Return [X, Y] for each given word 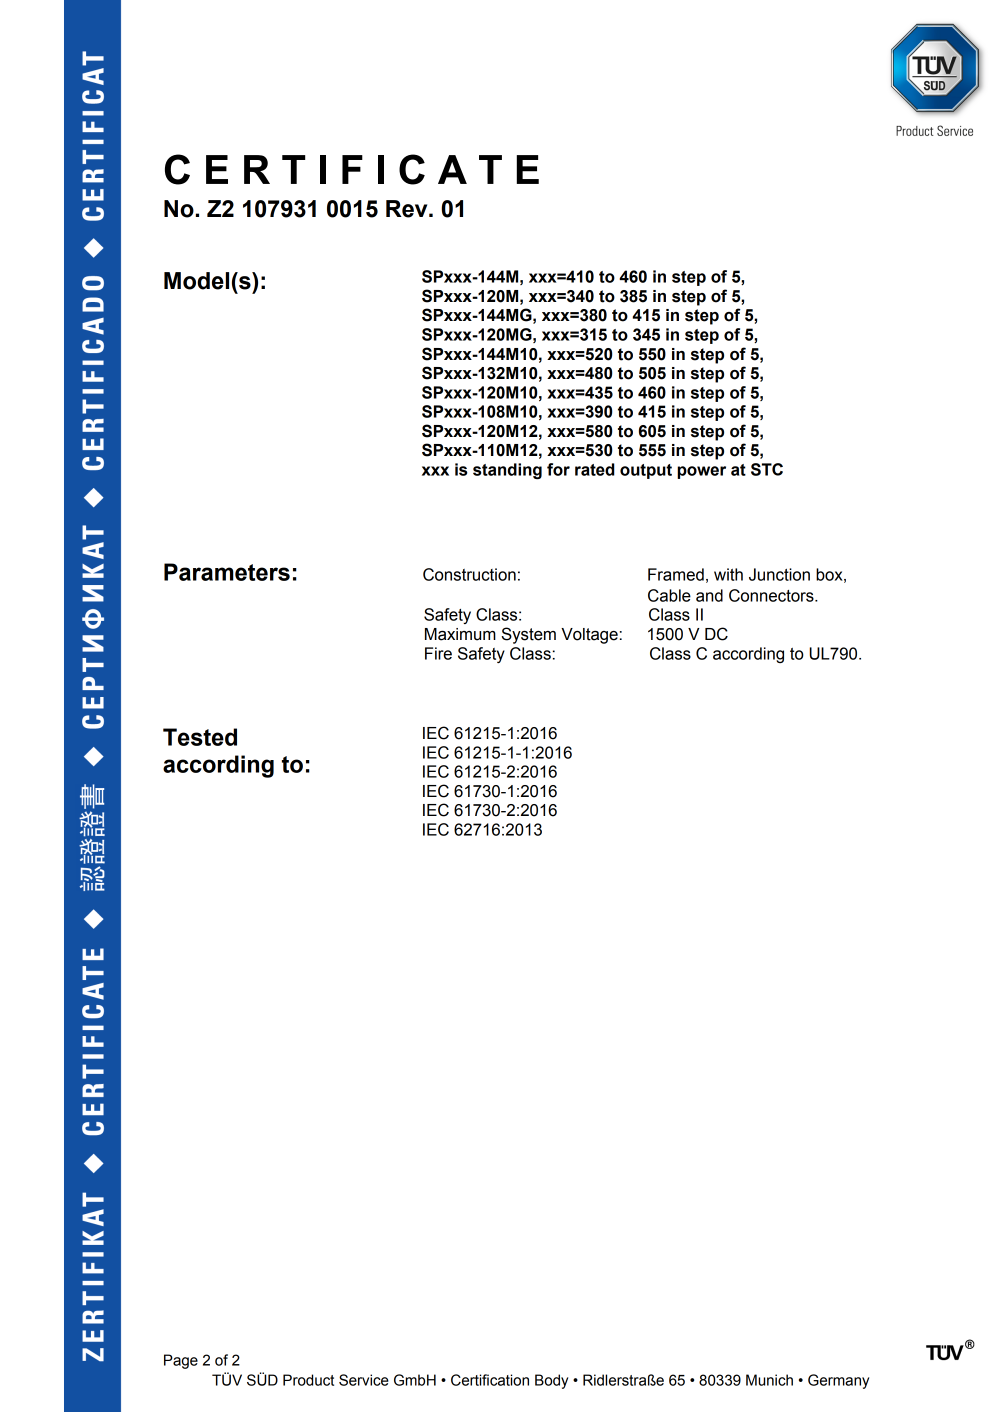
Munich [769, 1380]
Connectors [772, 595]
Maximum [460, 634]
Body [551, 1381]
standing [507, 471]
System [528, 635]
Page [181, 1361]
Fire [438, 653]
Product [308, 1380]
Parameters [227, 572]
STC [767, 469]
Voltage [589, 636]
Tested [200, 737]
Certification [490, 1380]
